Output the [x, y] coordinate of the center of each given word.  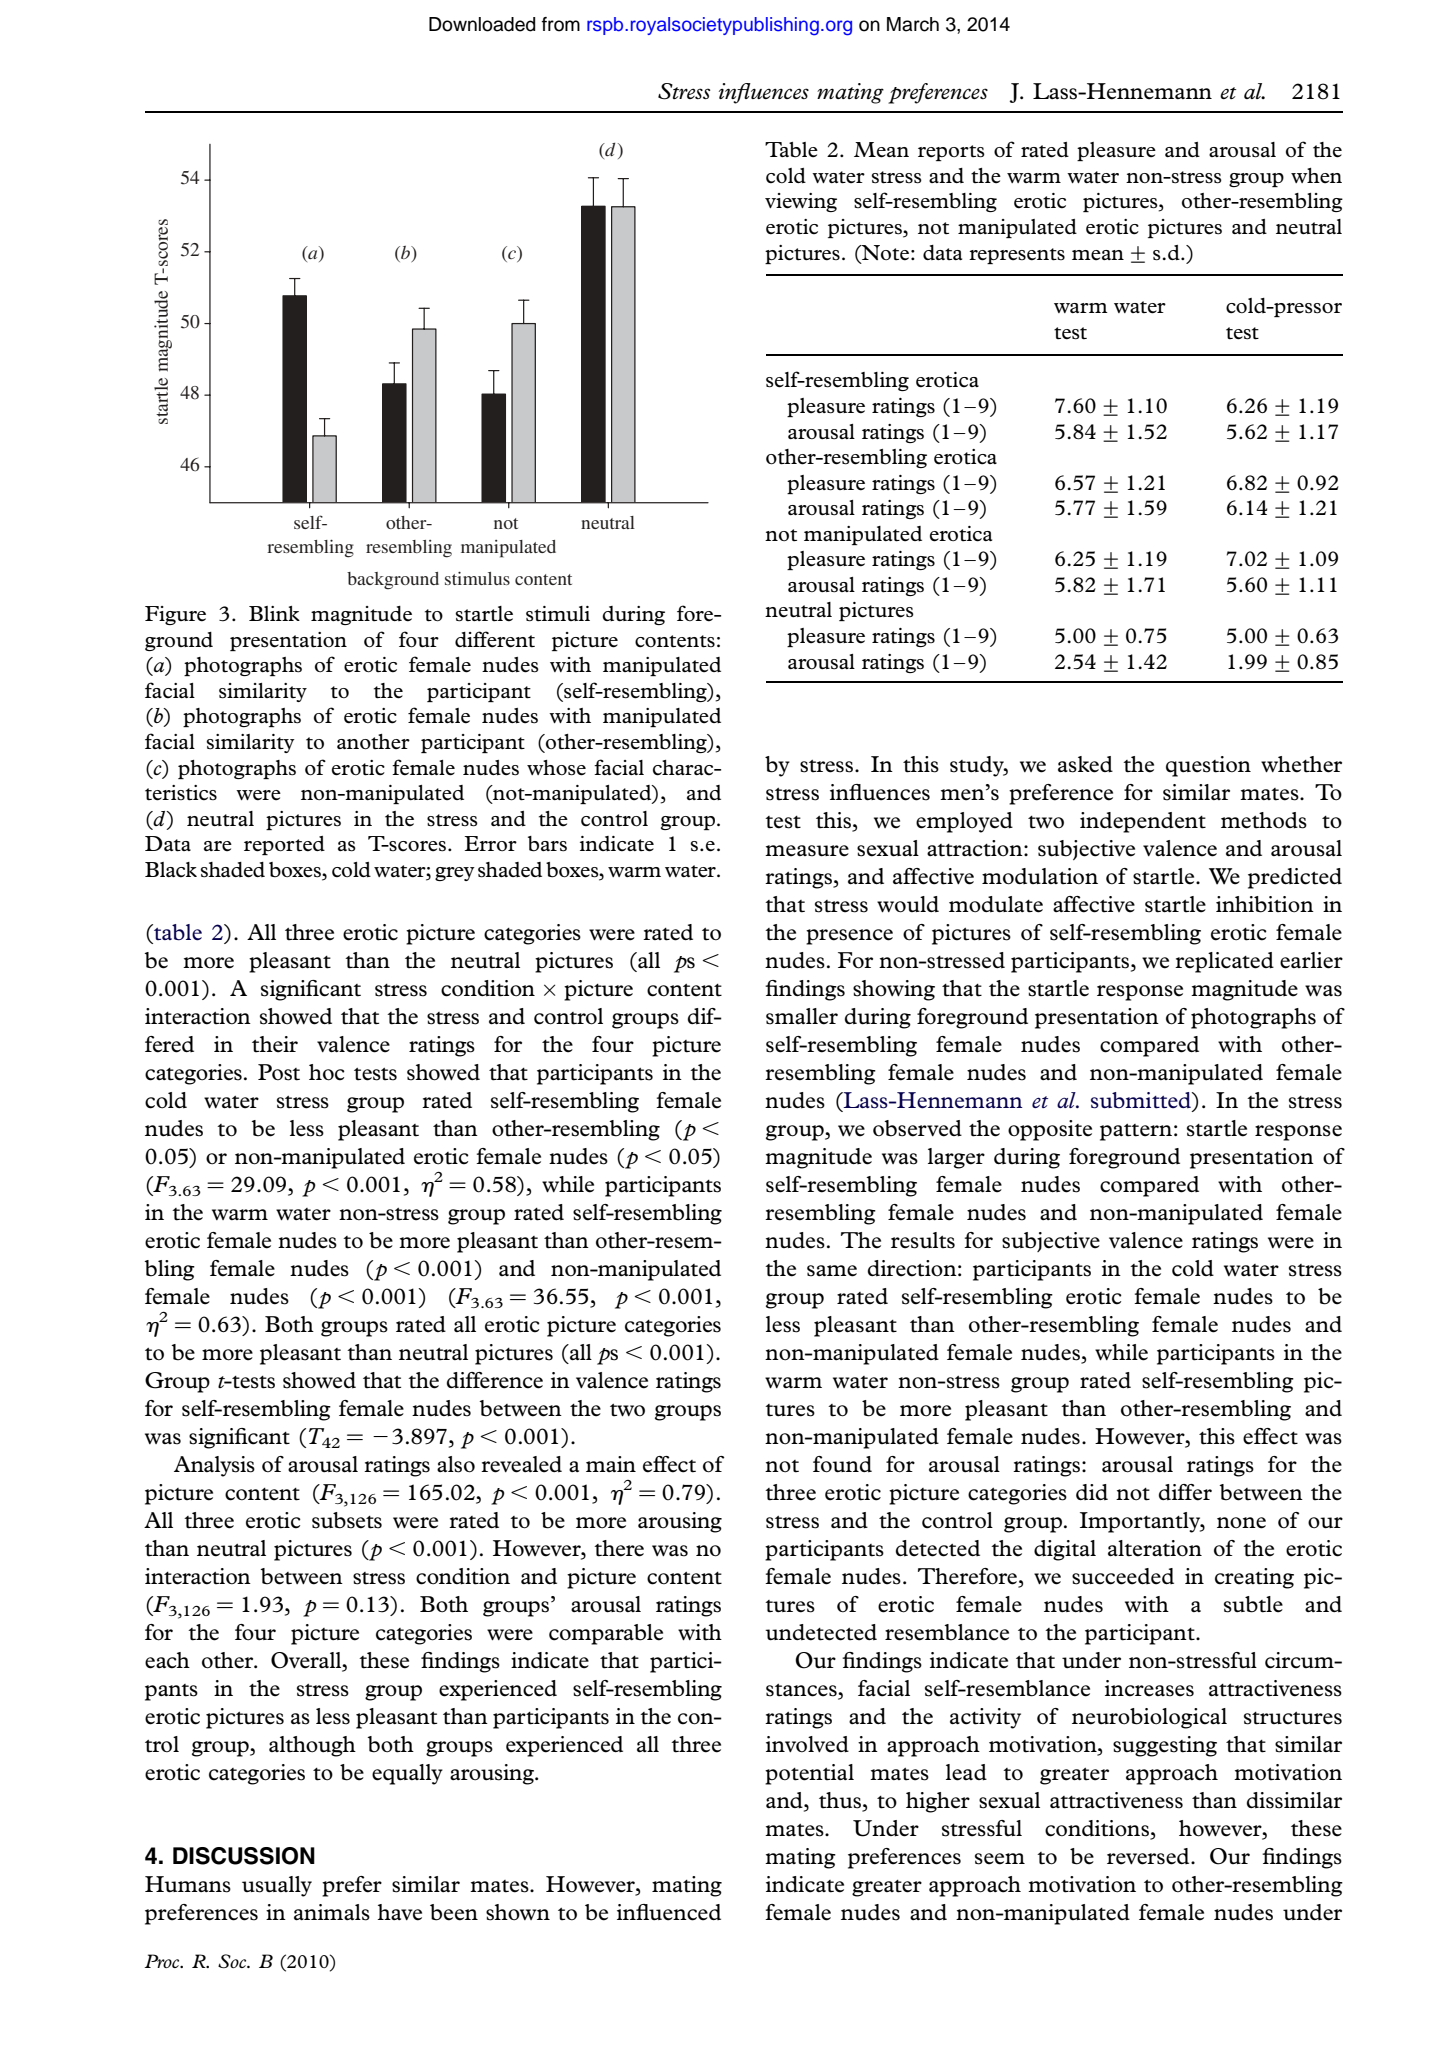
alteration [1155, 1548]
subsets [347, 1520]
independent [1143, 822]
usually [277, 1886]
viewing [801, 202]
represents [1017, 256]
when [1316, 175]
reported [284, 845]
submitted [1142, 1101]
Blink [274, 613]
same [832, 1271]
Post [279, 1072]
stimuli [558, 614]
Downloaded [482, 24]
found [842, 1464]
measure [807, 851]
